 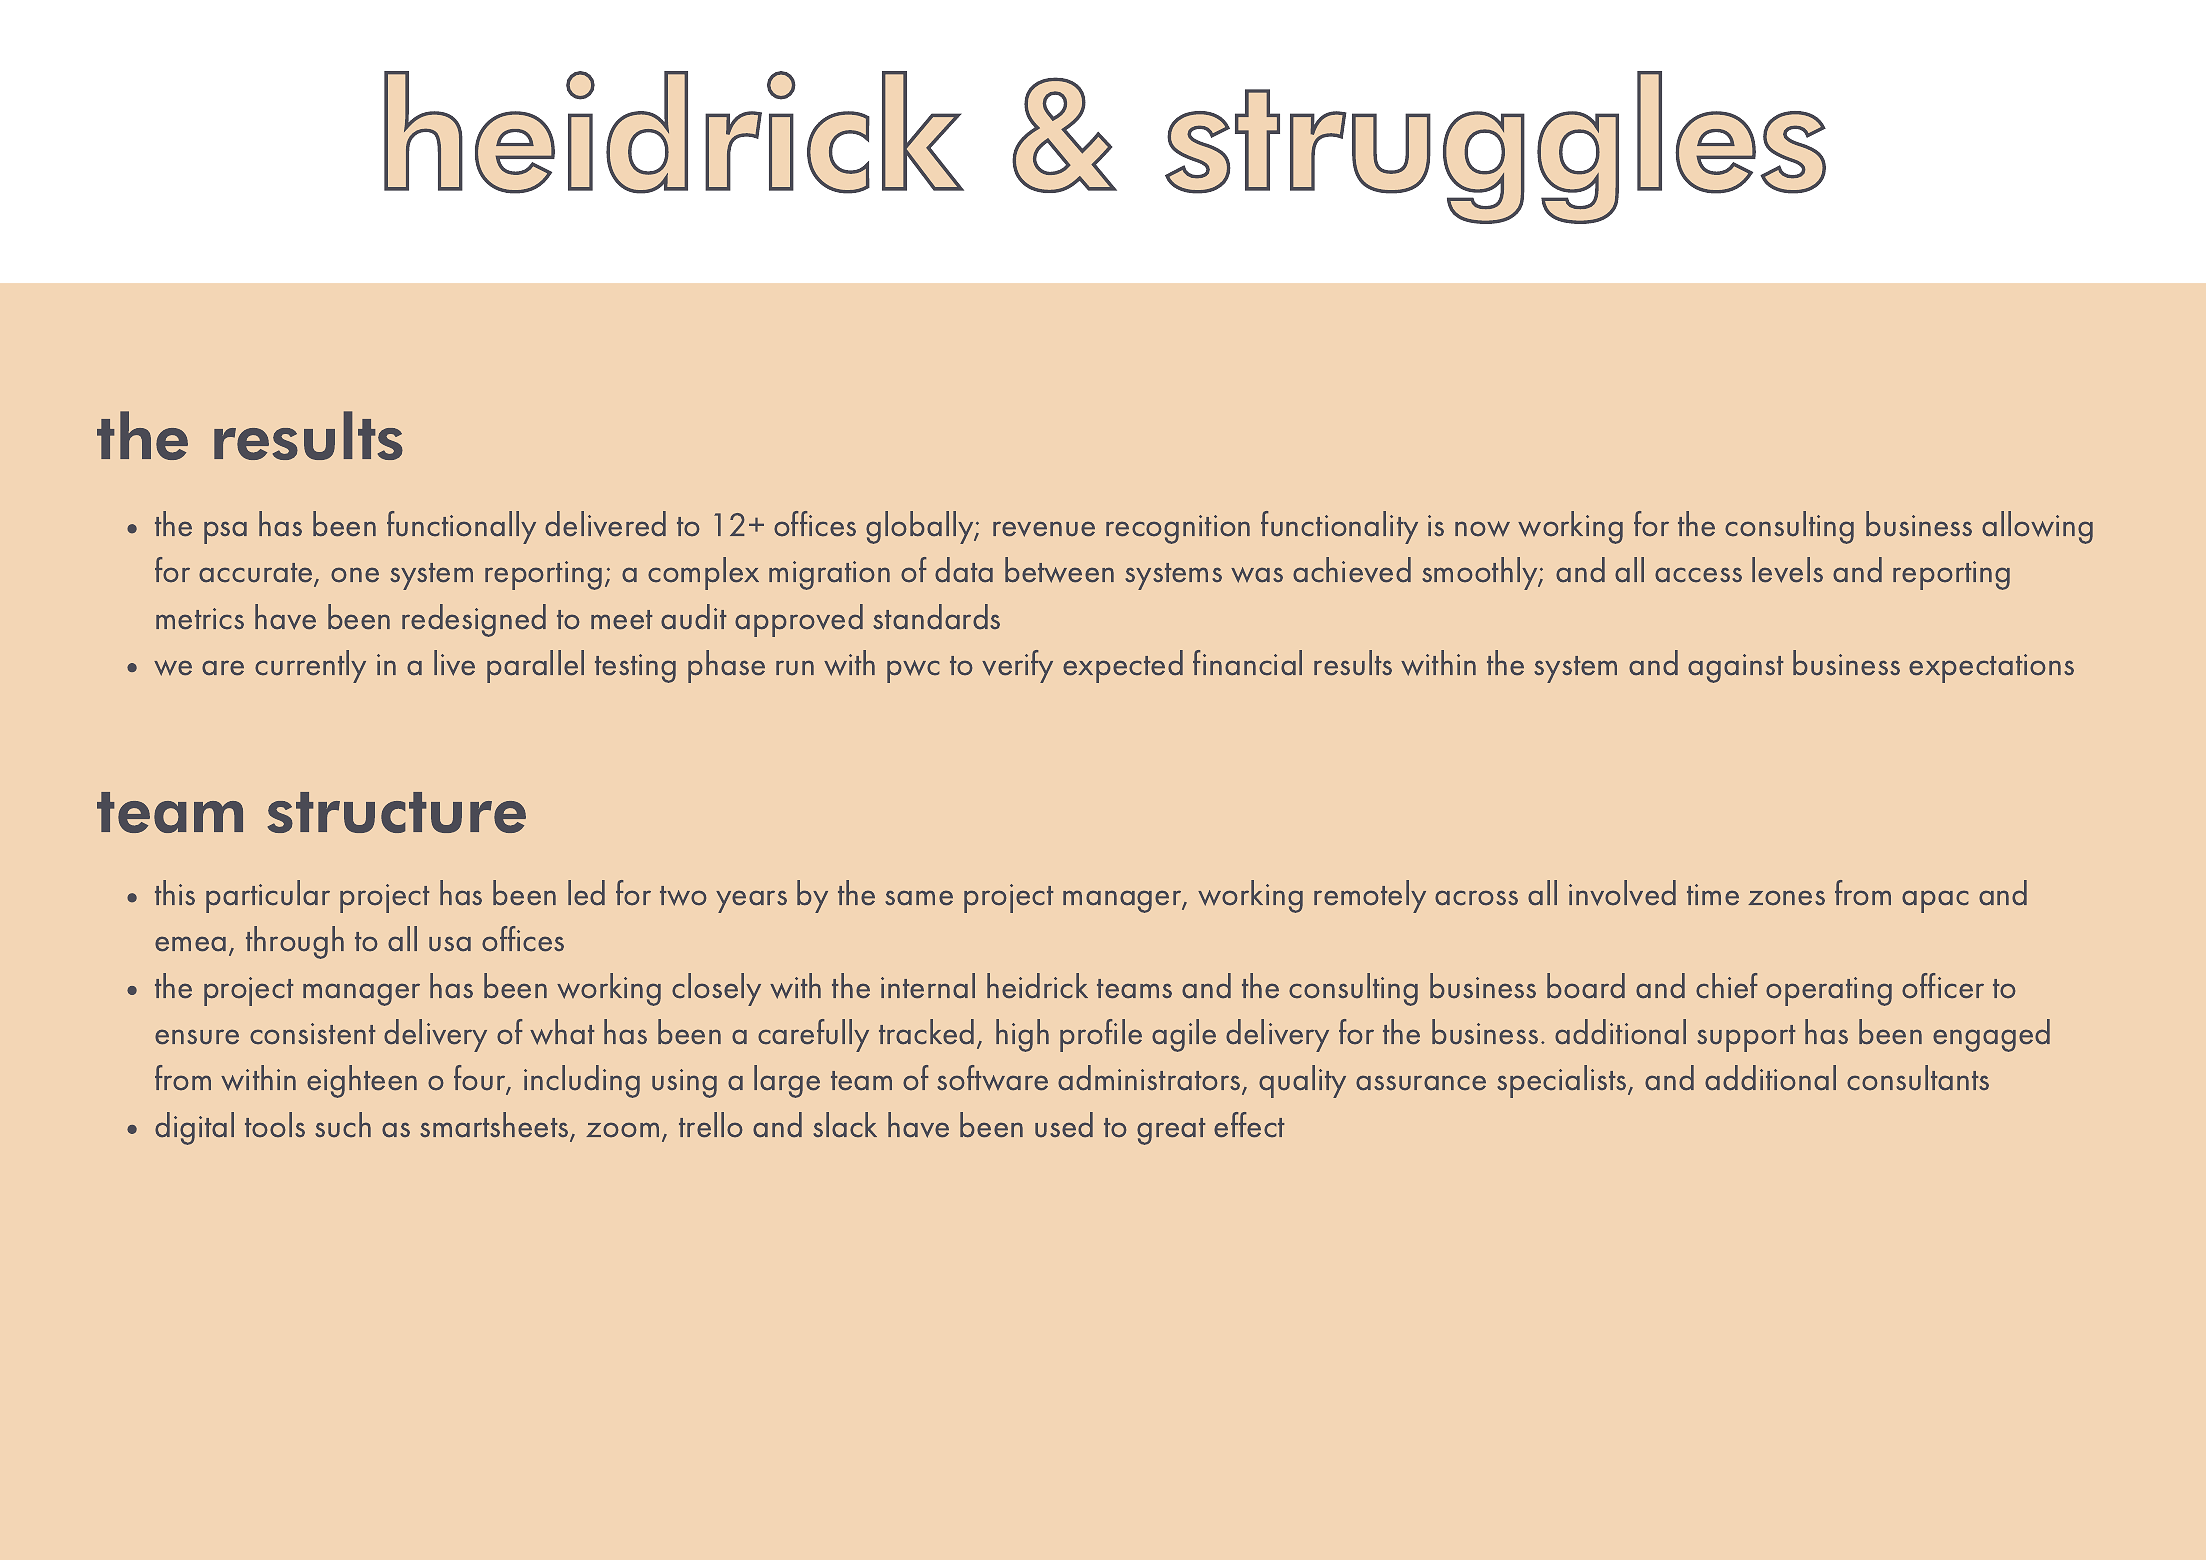 What do you see at coordinates (1178, 529) in the screenshot?
I see `recognition` at bounding box center [1178, 529].
